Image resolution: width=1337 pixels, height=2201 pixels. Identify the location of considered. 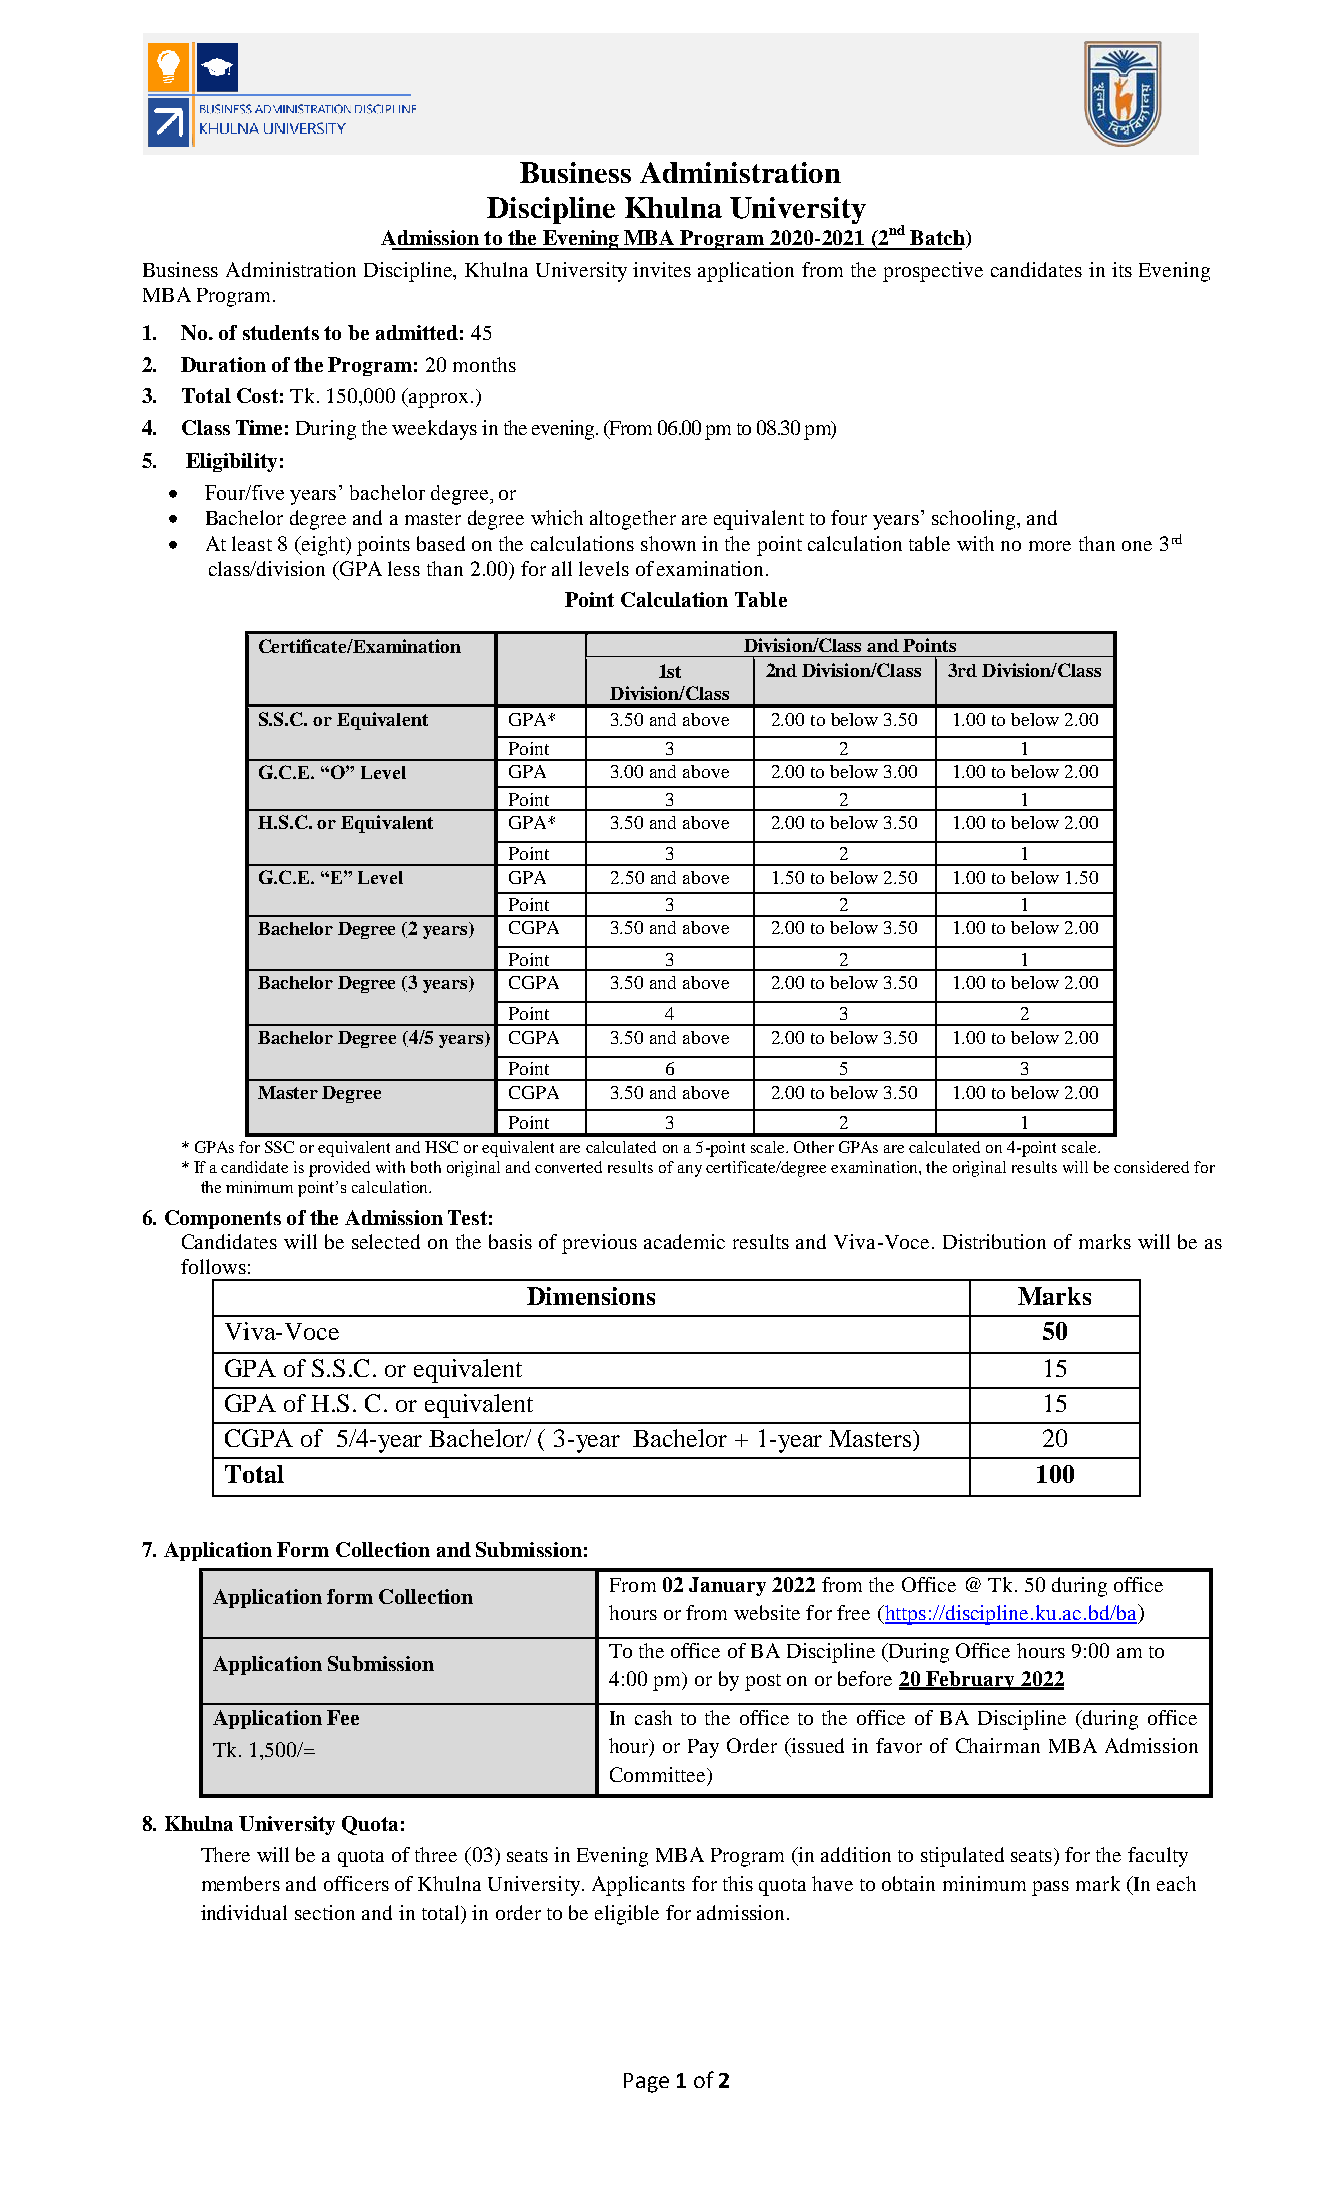
(1151, 1167).
